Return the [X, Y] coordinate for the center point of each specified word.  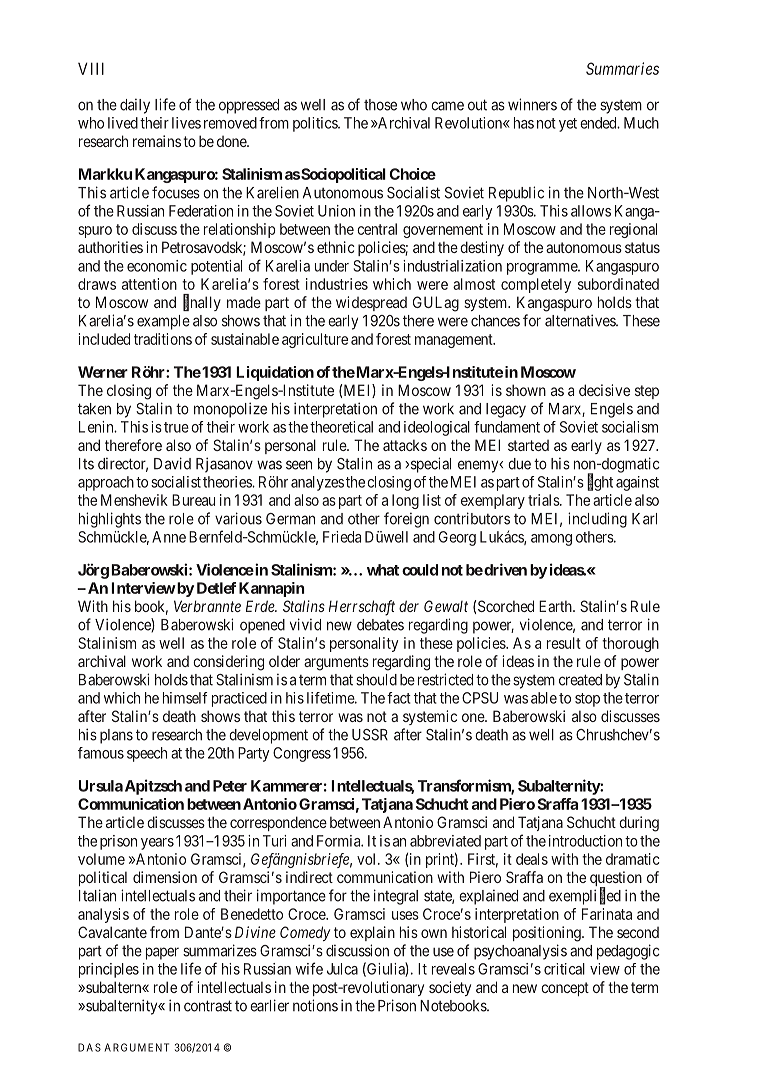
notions [315, 1005]
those [380, 105]
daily [135, 106]
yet [568, 125]
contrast [208, 1006]
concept [565, 989]
